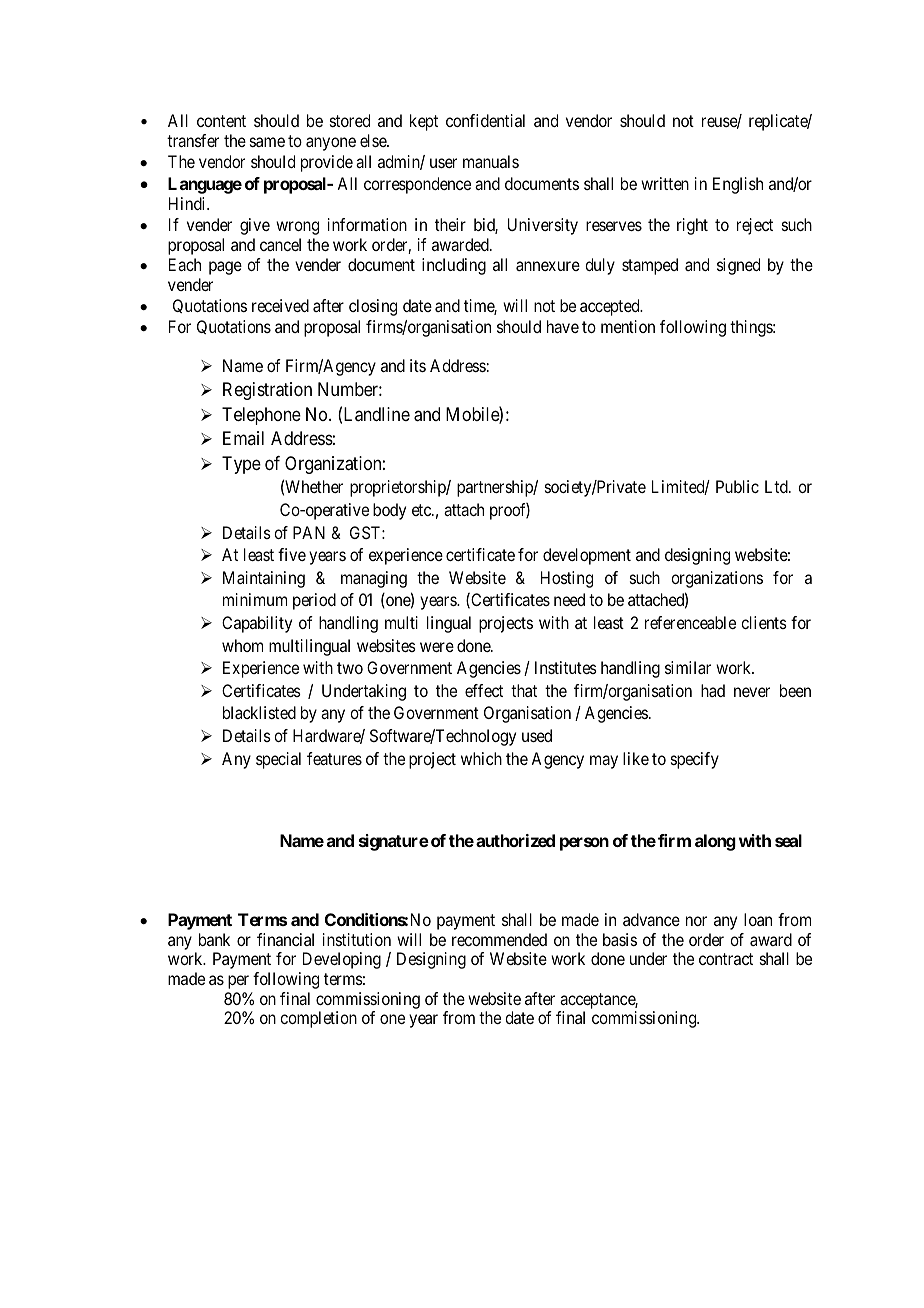 Image resolution: width=924 pixels, height=1308 pixels. I want to click on completion, so click(318, 1019).
